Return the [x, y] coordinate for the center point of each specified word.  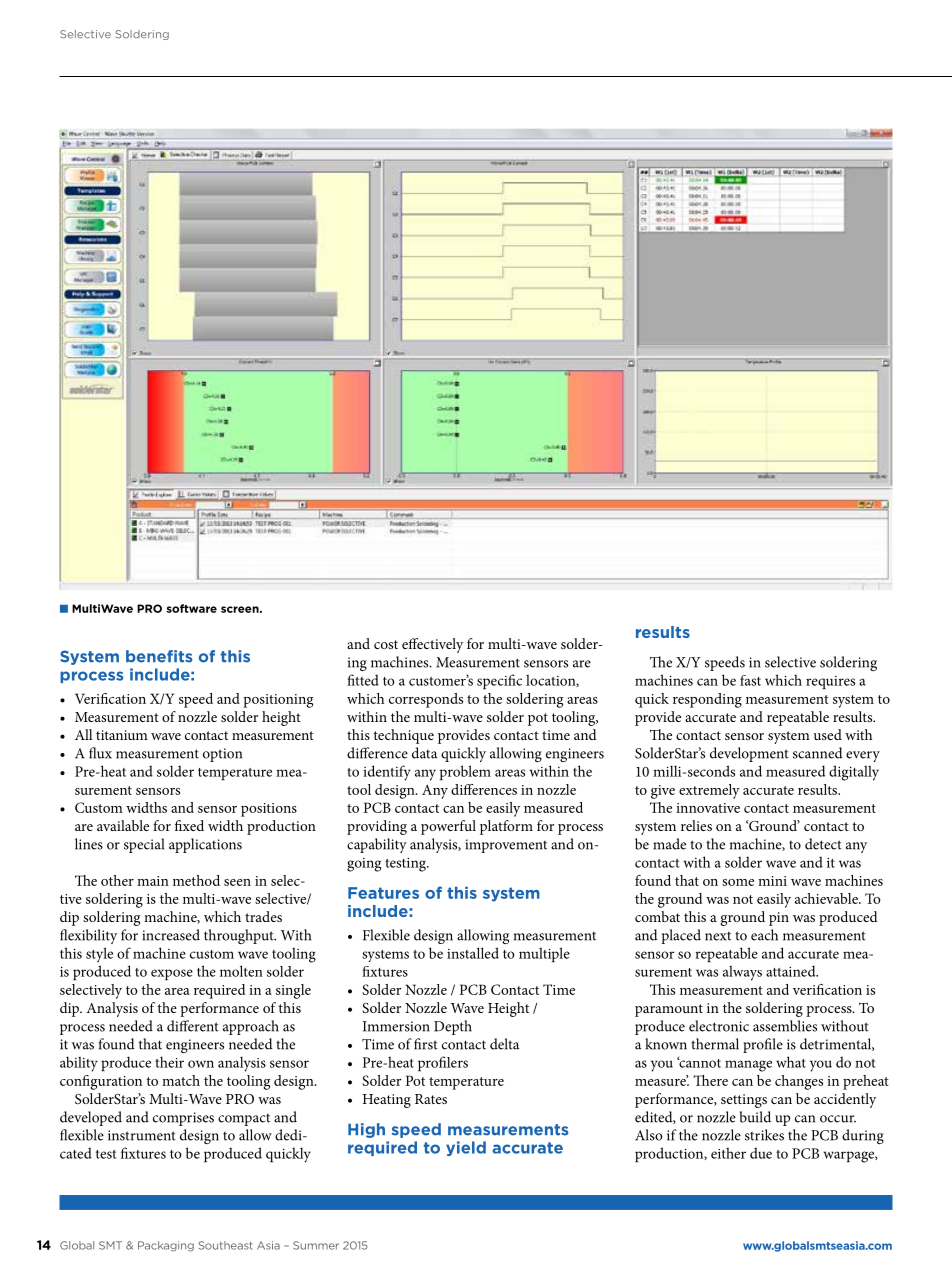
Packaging [166, 1246]
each [764, 935]
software [192, 608]
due [761, 1153]
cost [386, 644]
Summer [316, 1245]
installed [473, 953]
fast [750, 680]
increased [171, 935]
